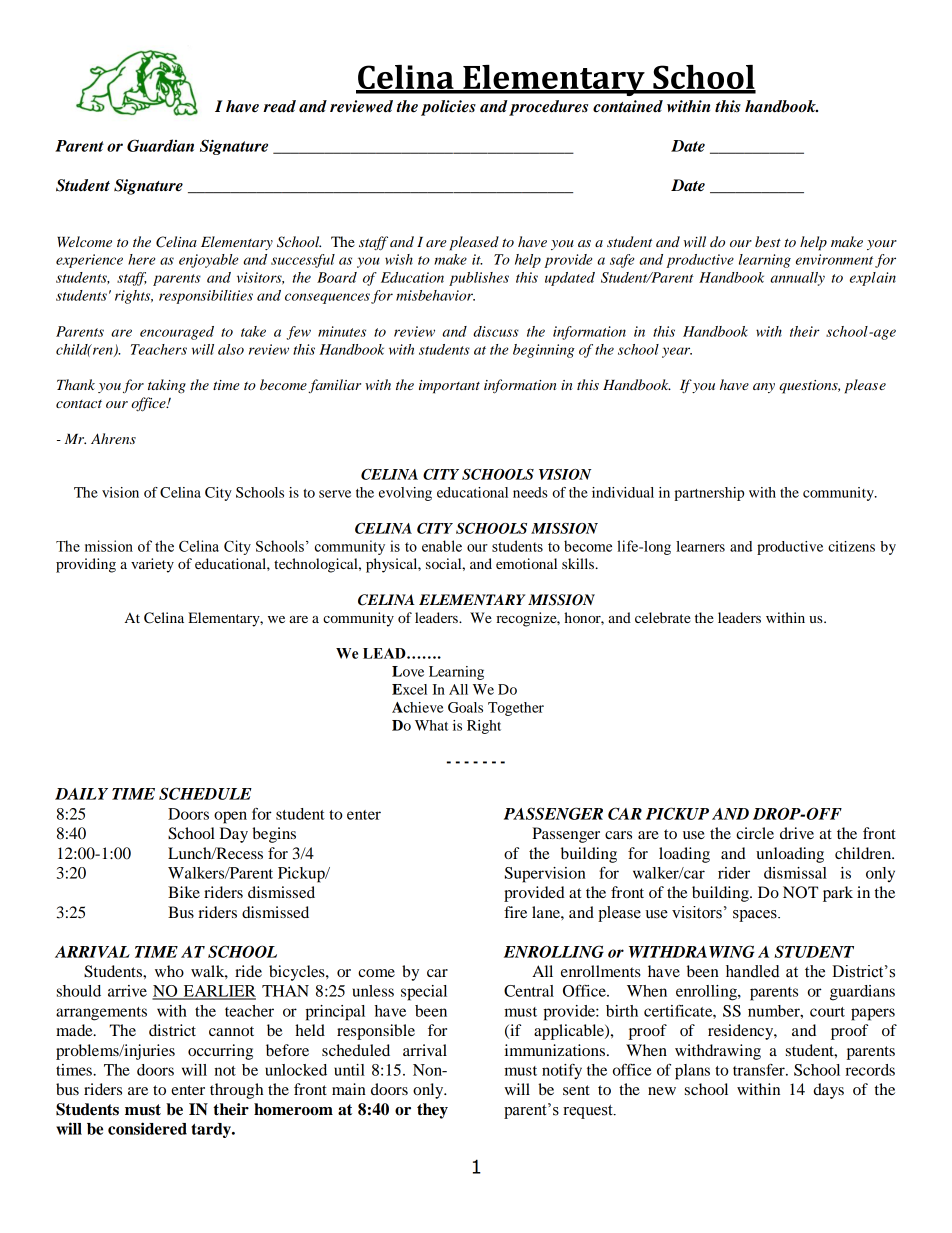 The height and width of the image is (1233, 952). Describe the element at coordinates (152, 565) in the image. I see `variety` at that location.
